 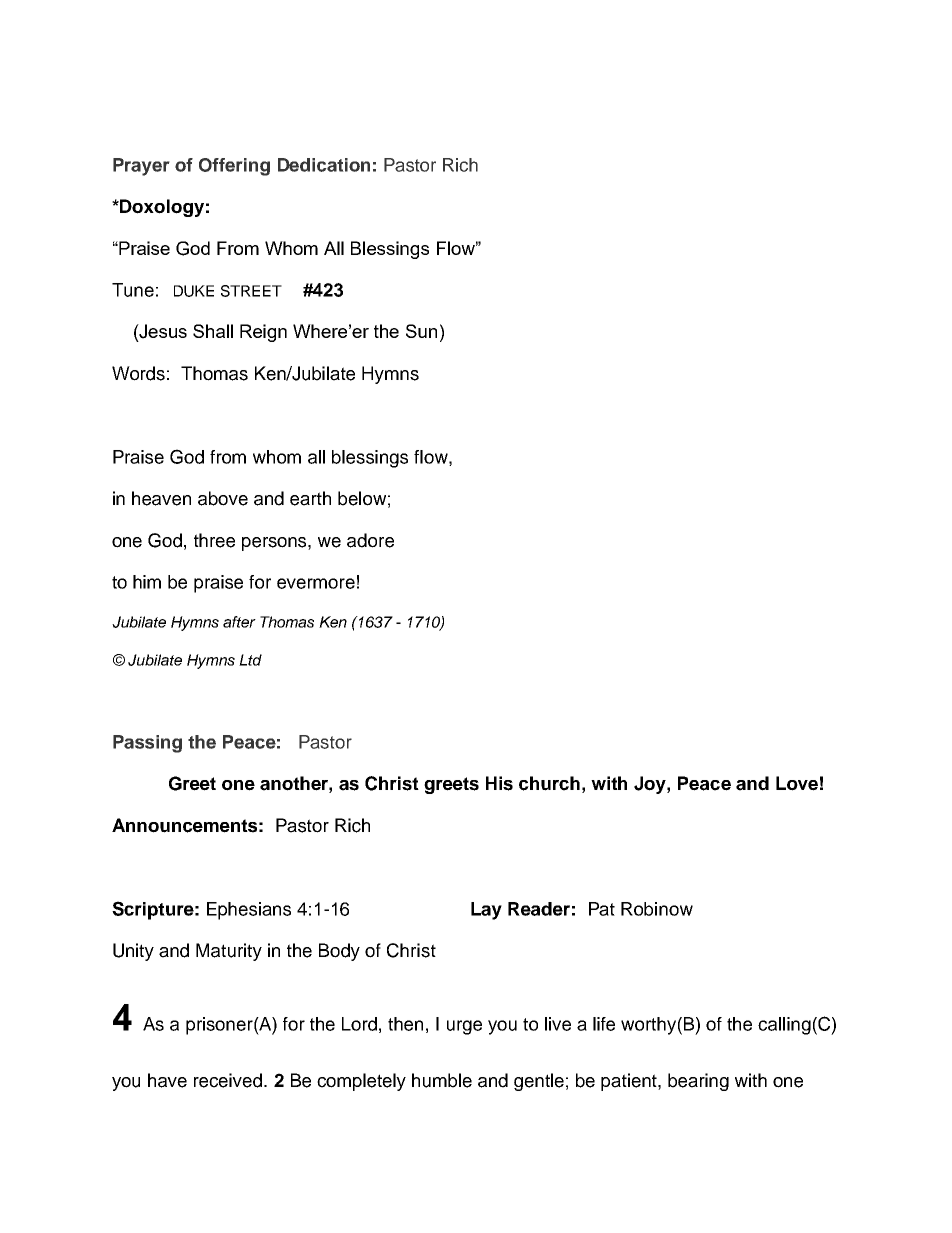 What do you see at coordinates (370, 540) in the screenshot?
I see `adore` at bounding box center [370, 540].
